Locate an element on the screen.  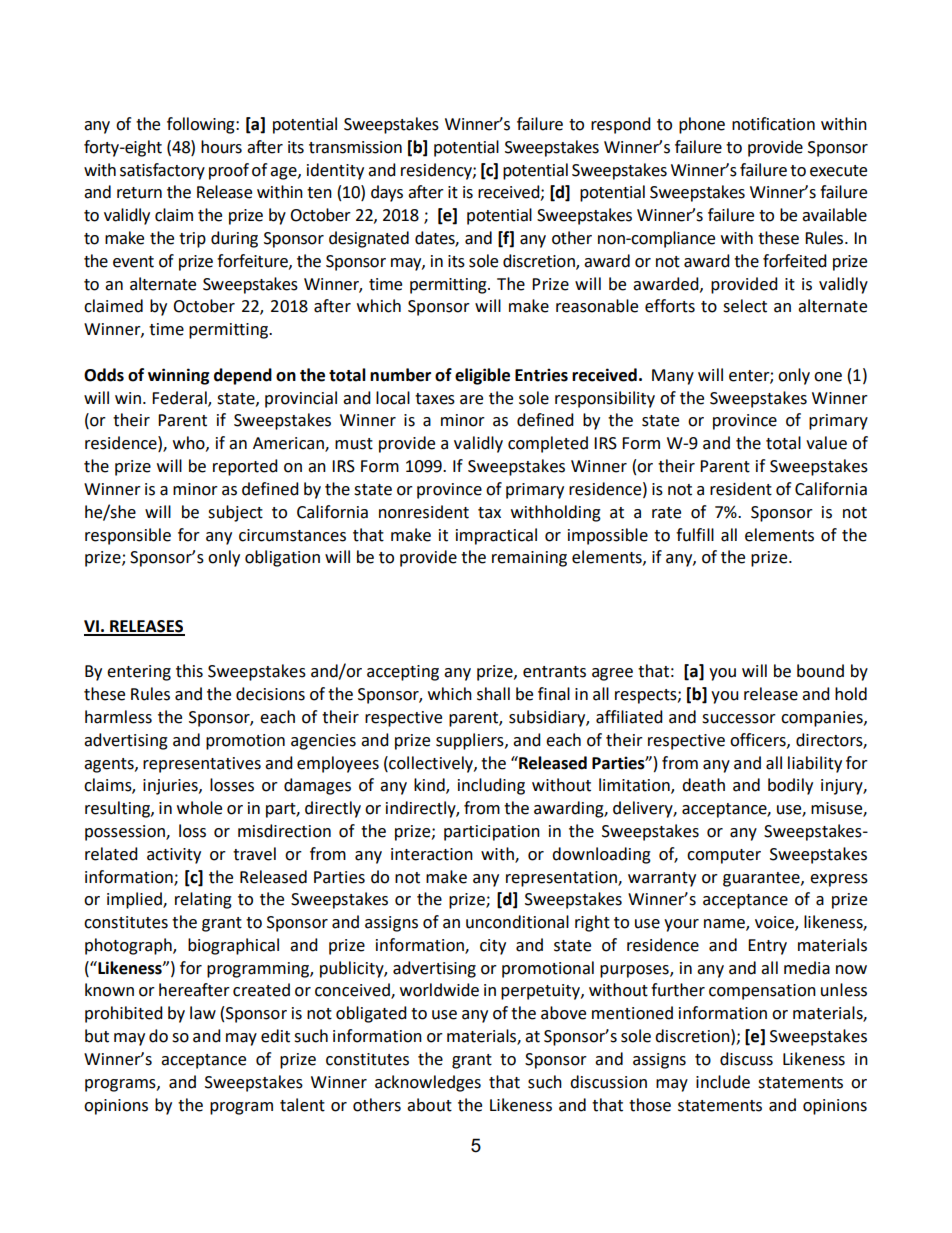
hours is located at coordinates (221, 147).
